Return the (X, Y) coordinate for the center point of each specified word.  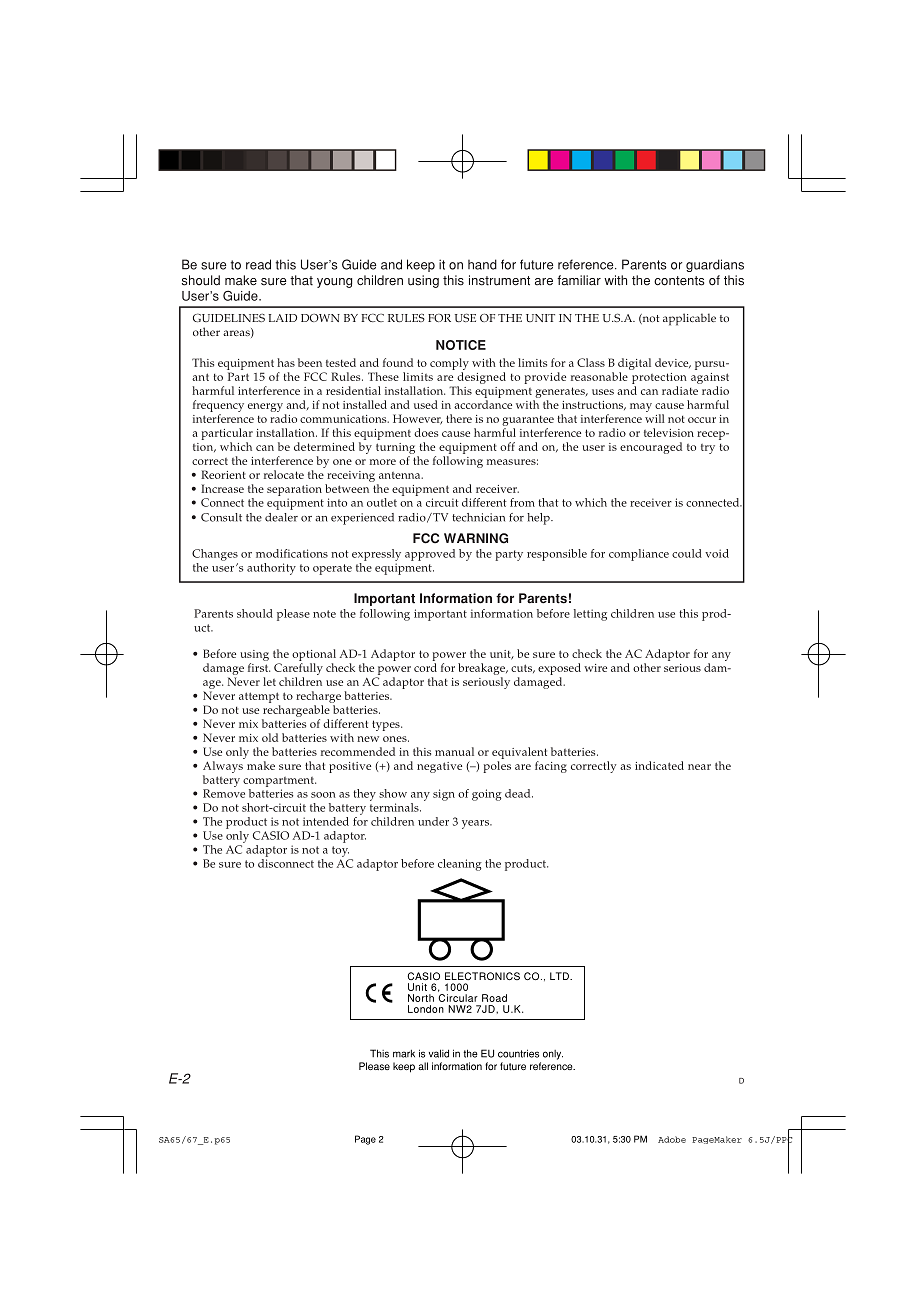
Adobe (672, 1139)
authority (271, 569)
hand (482, 264)
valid (439, 1053)
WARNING (476, 538)
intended (326, 821)
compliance (639, 555)
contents (679, 281)
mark (404, 1054)
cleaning (460, 865)
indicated (659, 765)
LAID (282, 318)
